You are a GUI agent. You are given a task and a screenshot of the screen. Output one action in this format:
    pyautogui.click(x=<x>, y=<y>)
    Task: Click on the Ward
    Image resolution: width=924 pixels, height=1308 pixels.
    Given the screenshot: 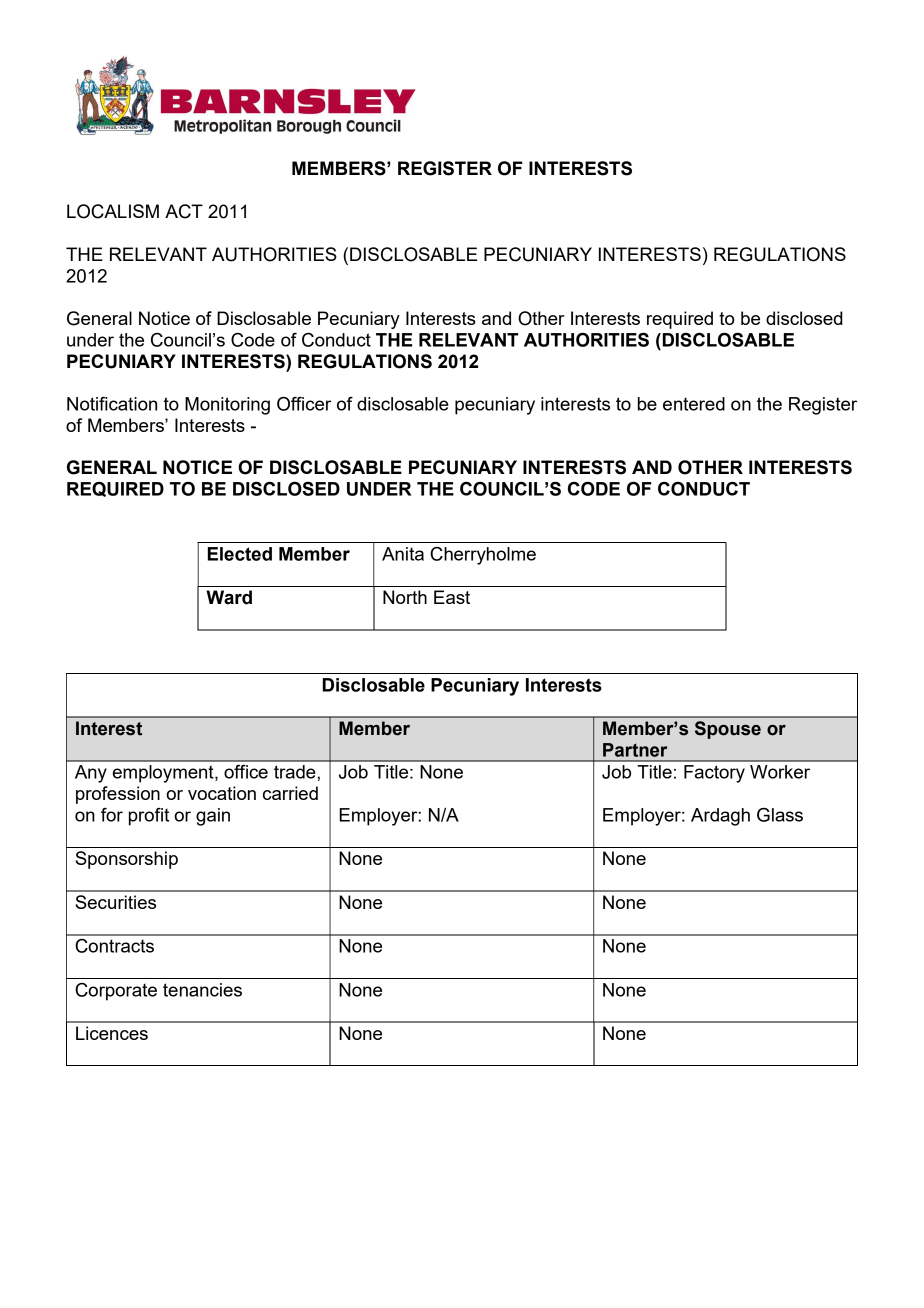 What is the action you would take?
    pyautogui.click(x=229, y=597)
